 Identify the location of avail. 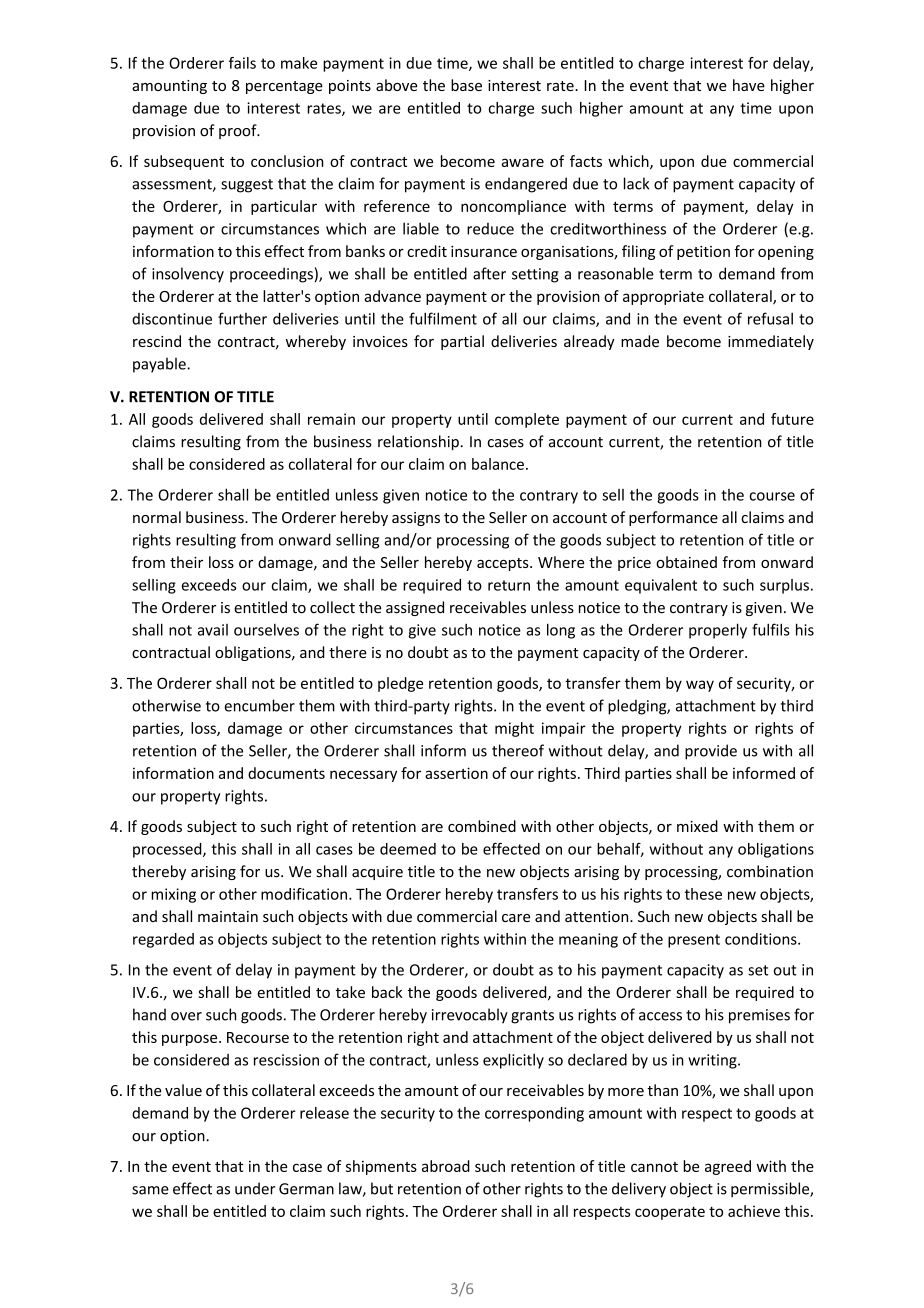
(213, 630).
